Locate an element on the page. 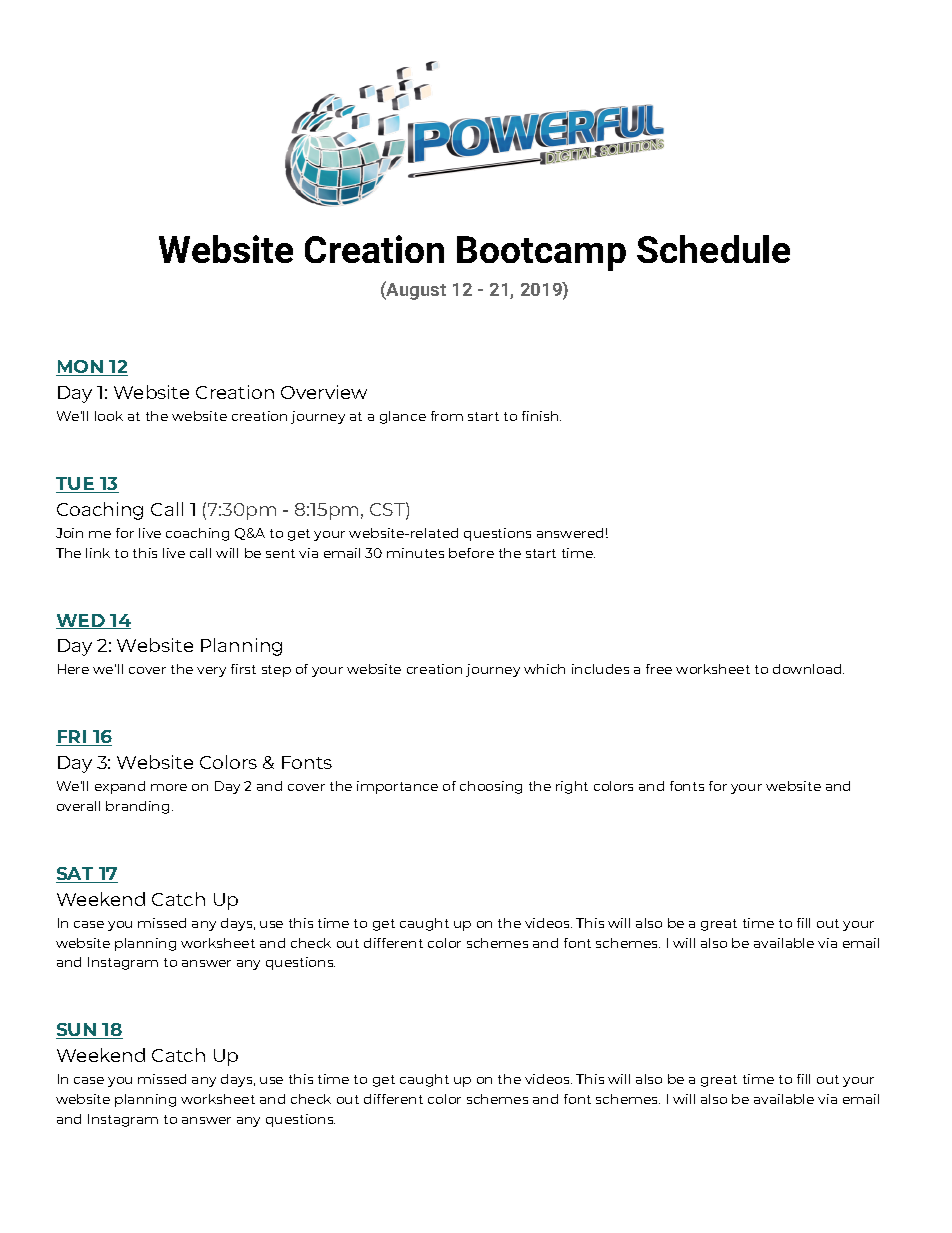 Image resolution: width=952 pixels, height=1233 pixels. look is located at coordinates (109, 416).
